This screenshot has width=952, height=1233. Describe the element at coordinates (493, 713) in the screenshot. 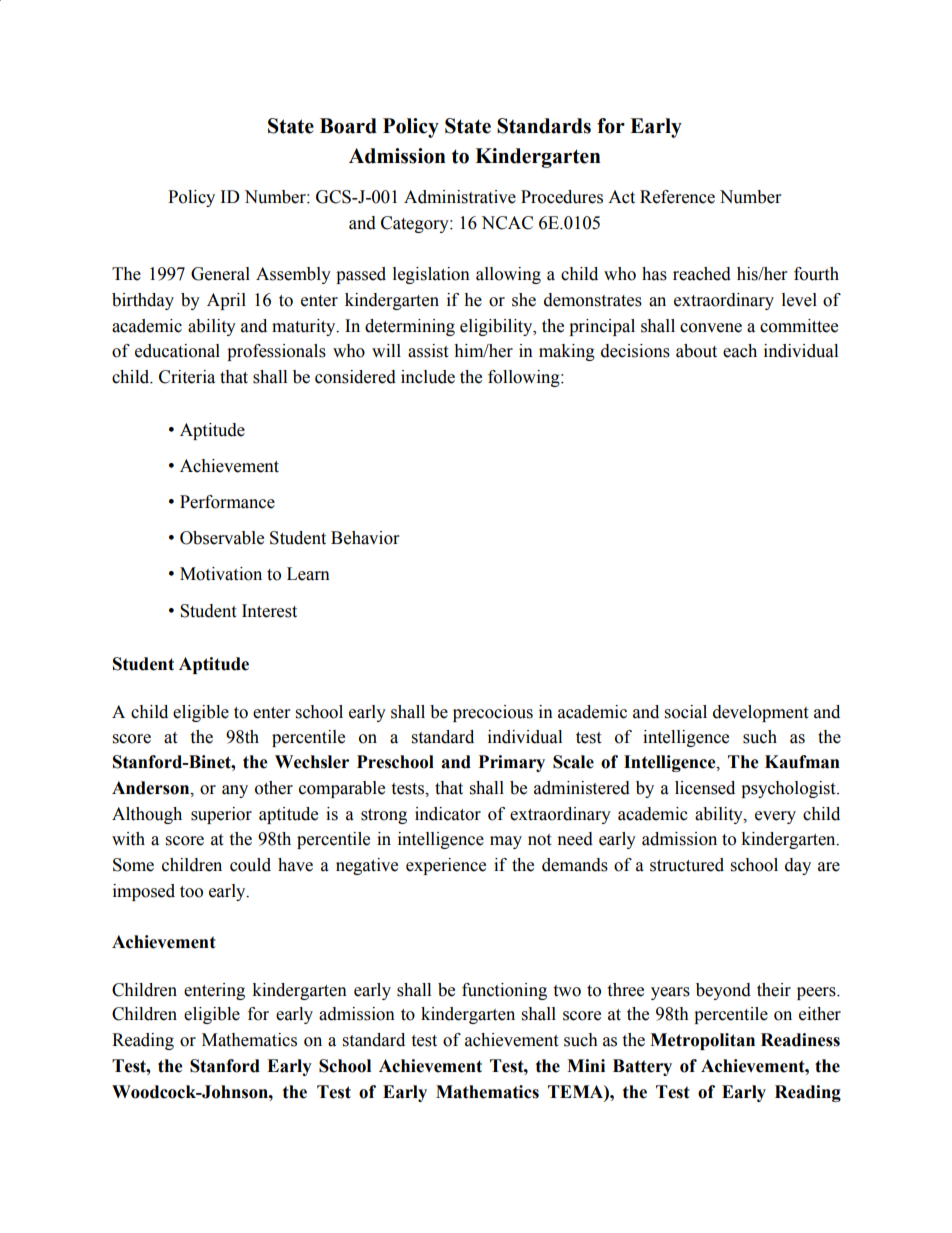

I see `precocious` at that location.
